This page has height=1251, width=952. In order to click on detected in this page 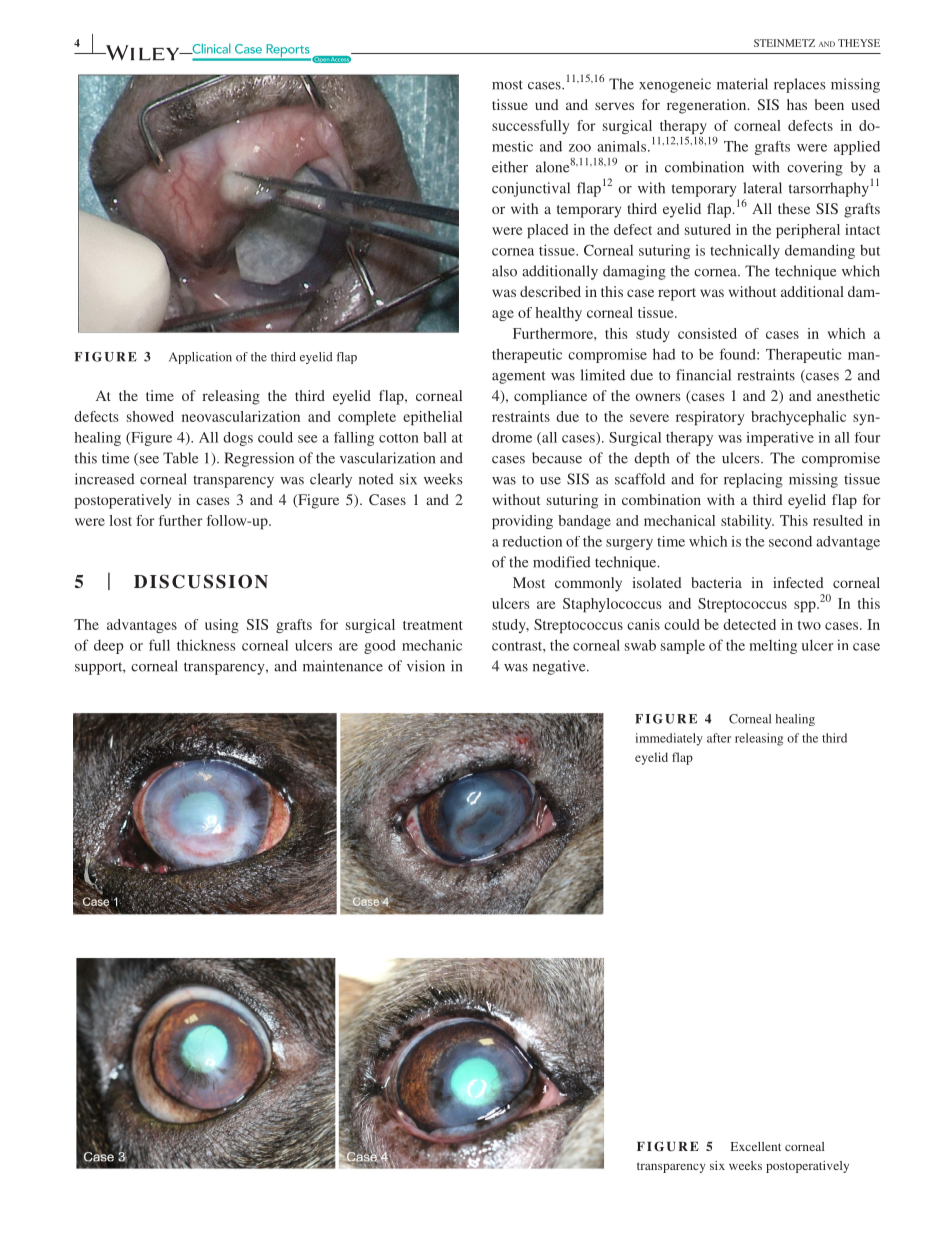, I will do `click(749, 624)`.
